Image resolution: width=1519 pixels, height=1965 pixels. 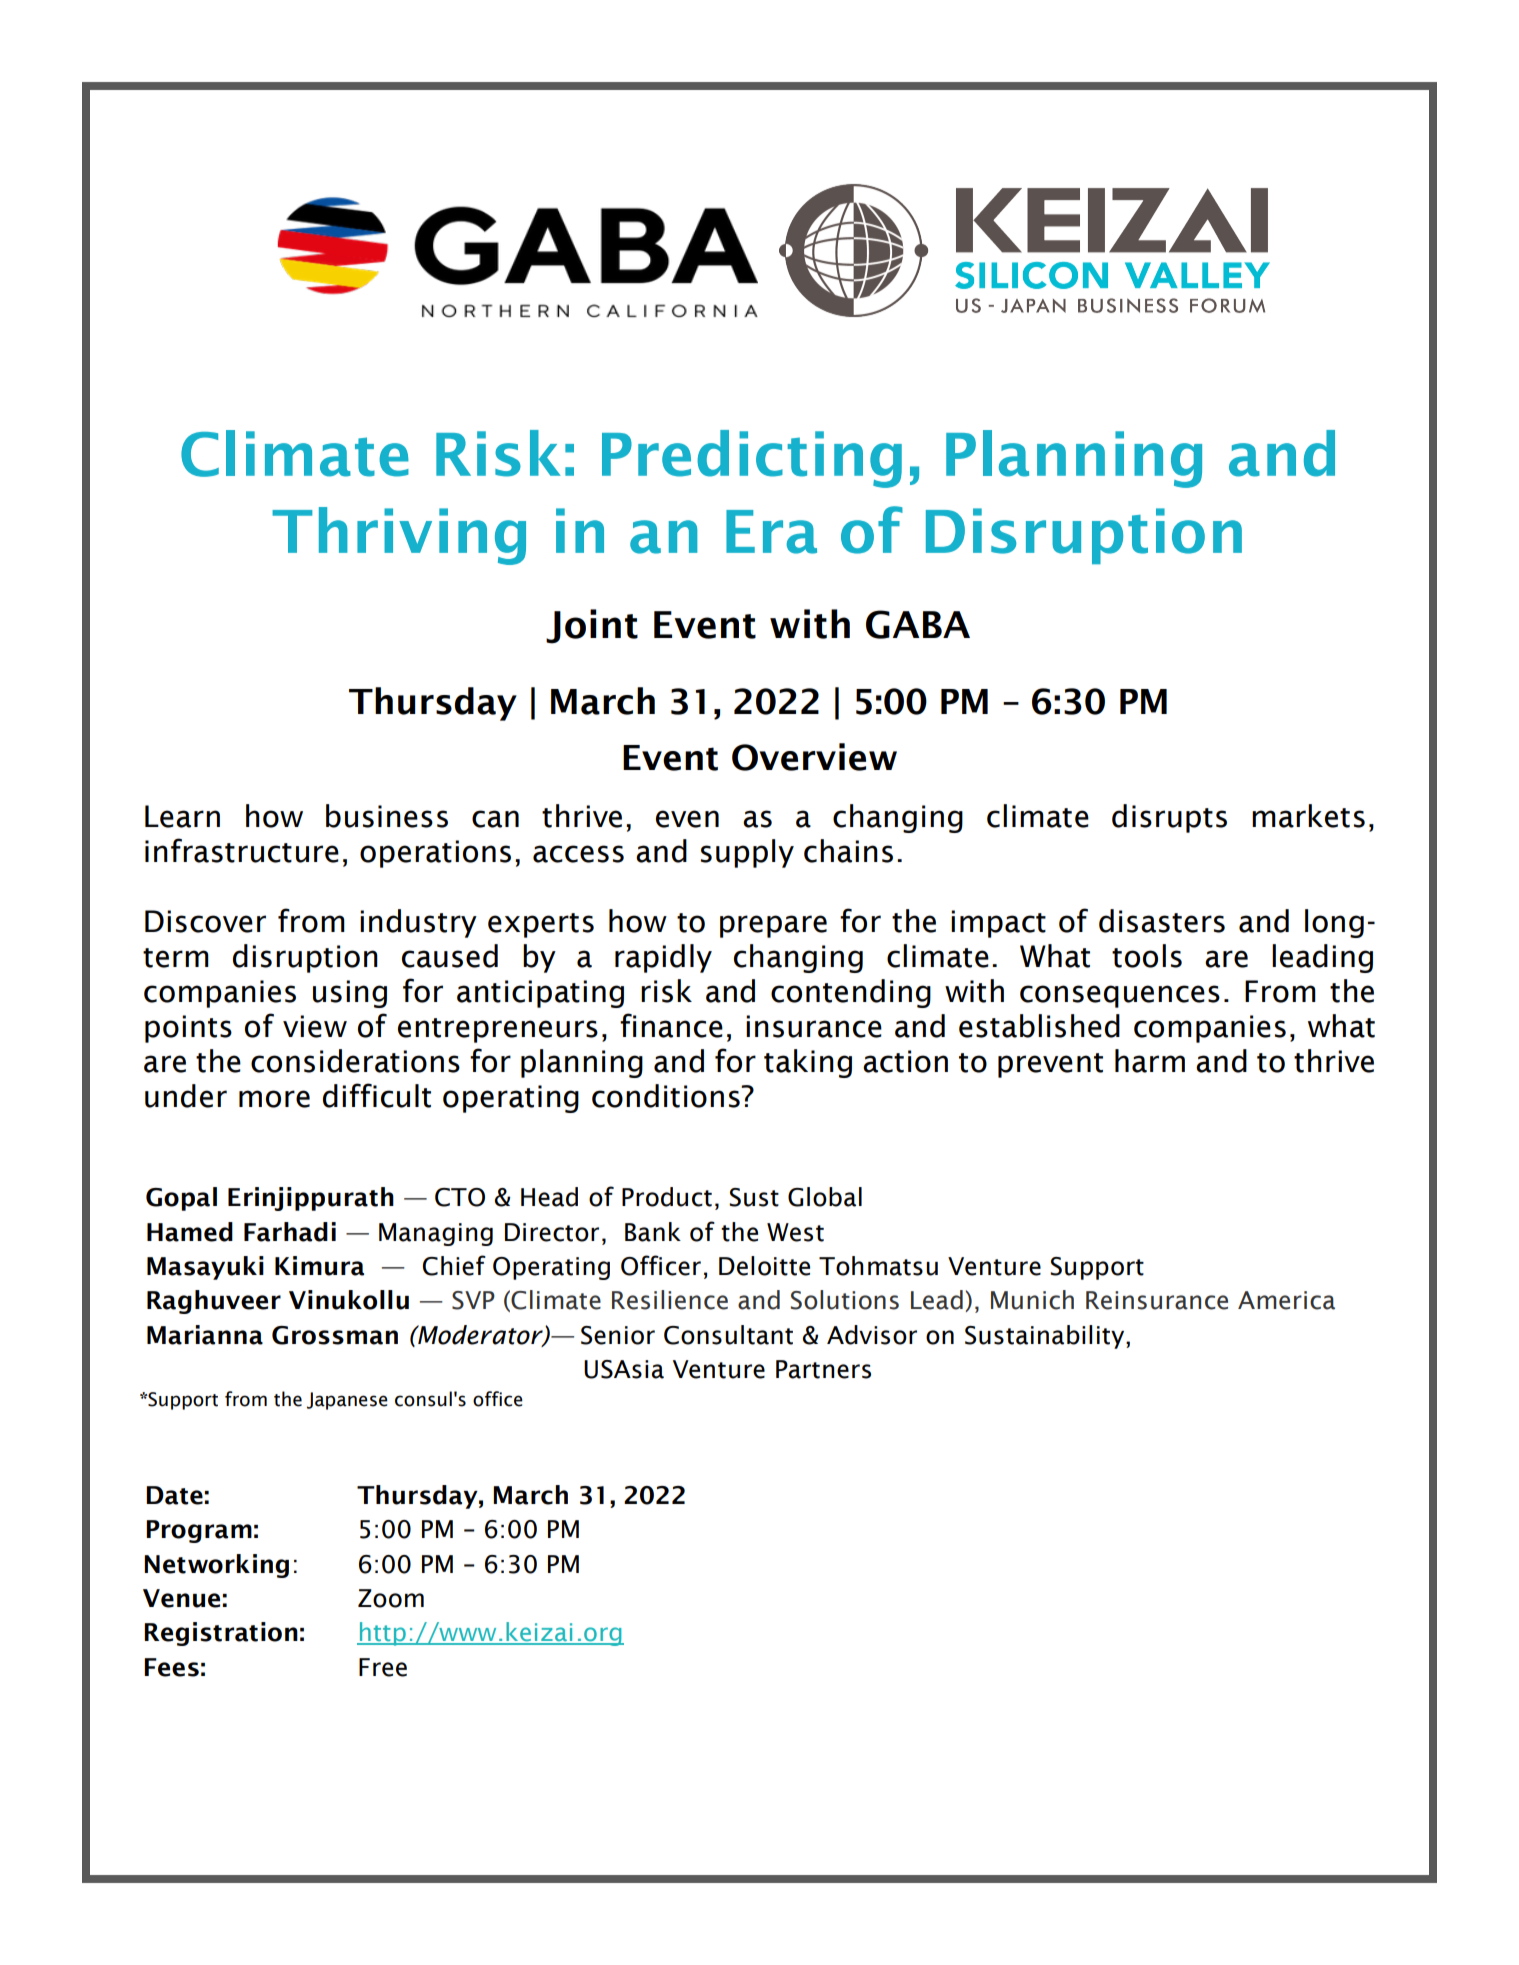 I want to click on Zoom, so click(x=391, y=1598).
